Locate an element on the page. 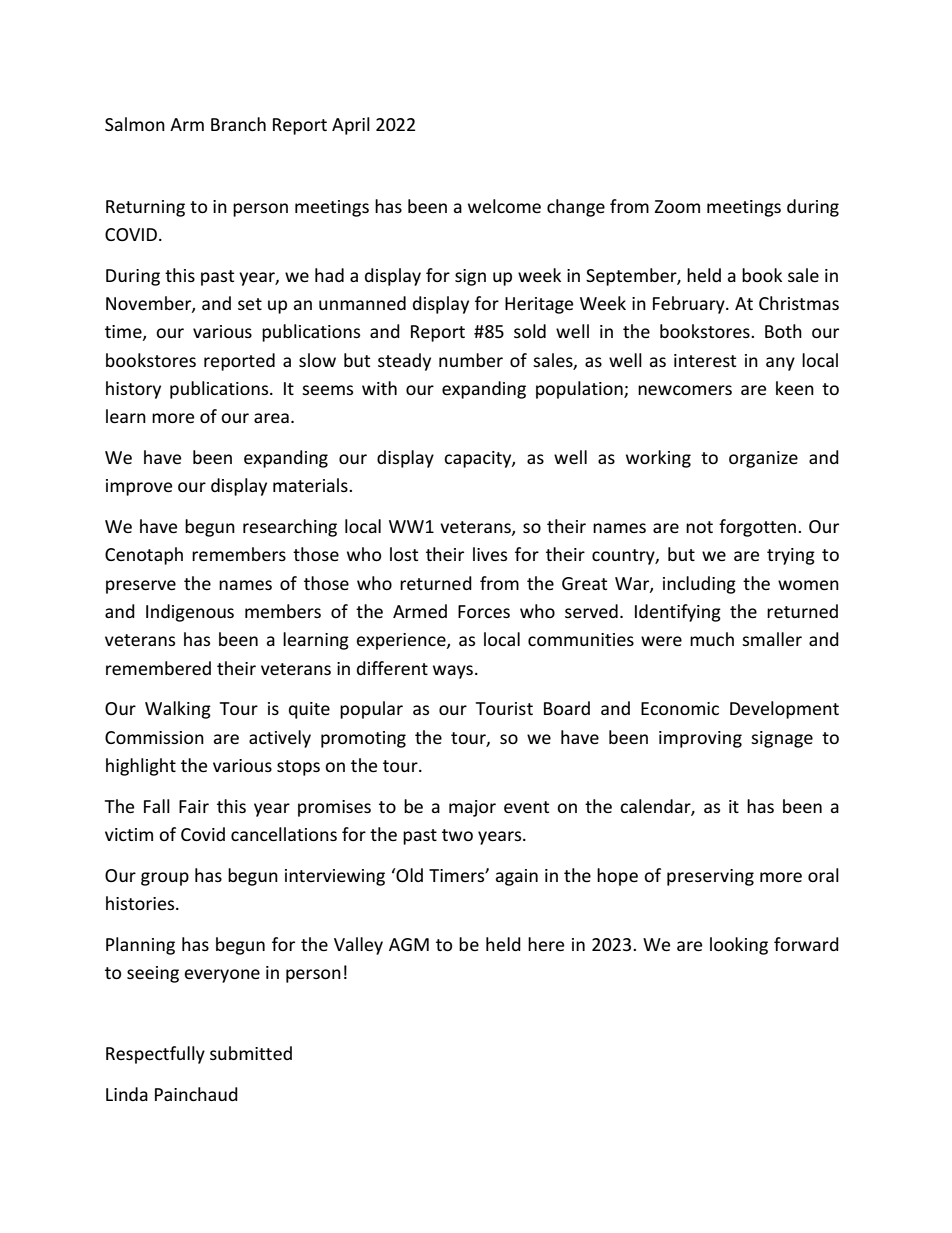  preserving is located at coordinates (710, 877).
